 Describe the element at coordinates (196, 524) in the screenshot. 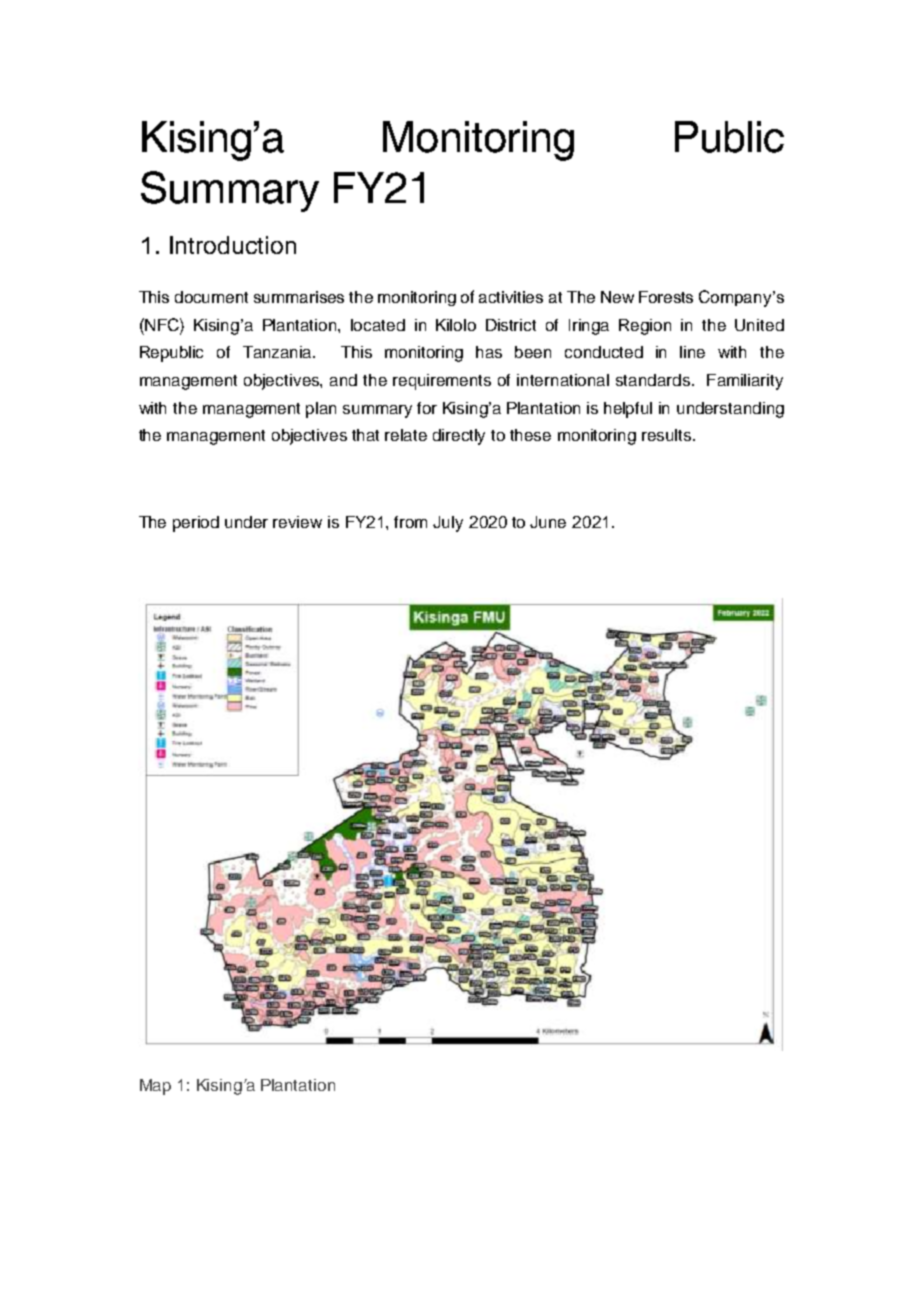

I see `period` at that location.
